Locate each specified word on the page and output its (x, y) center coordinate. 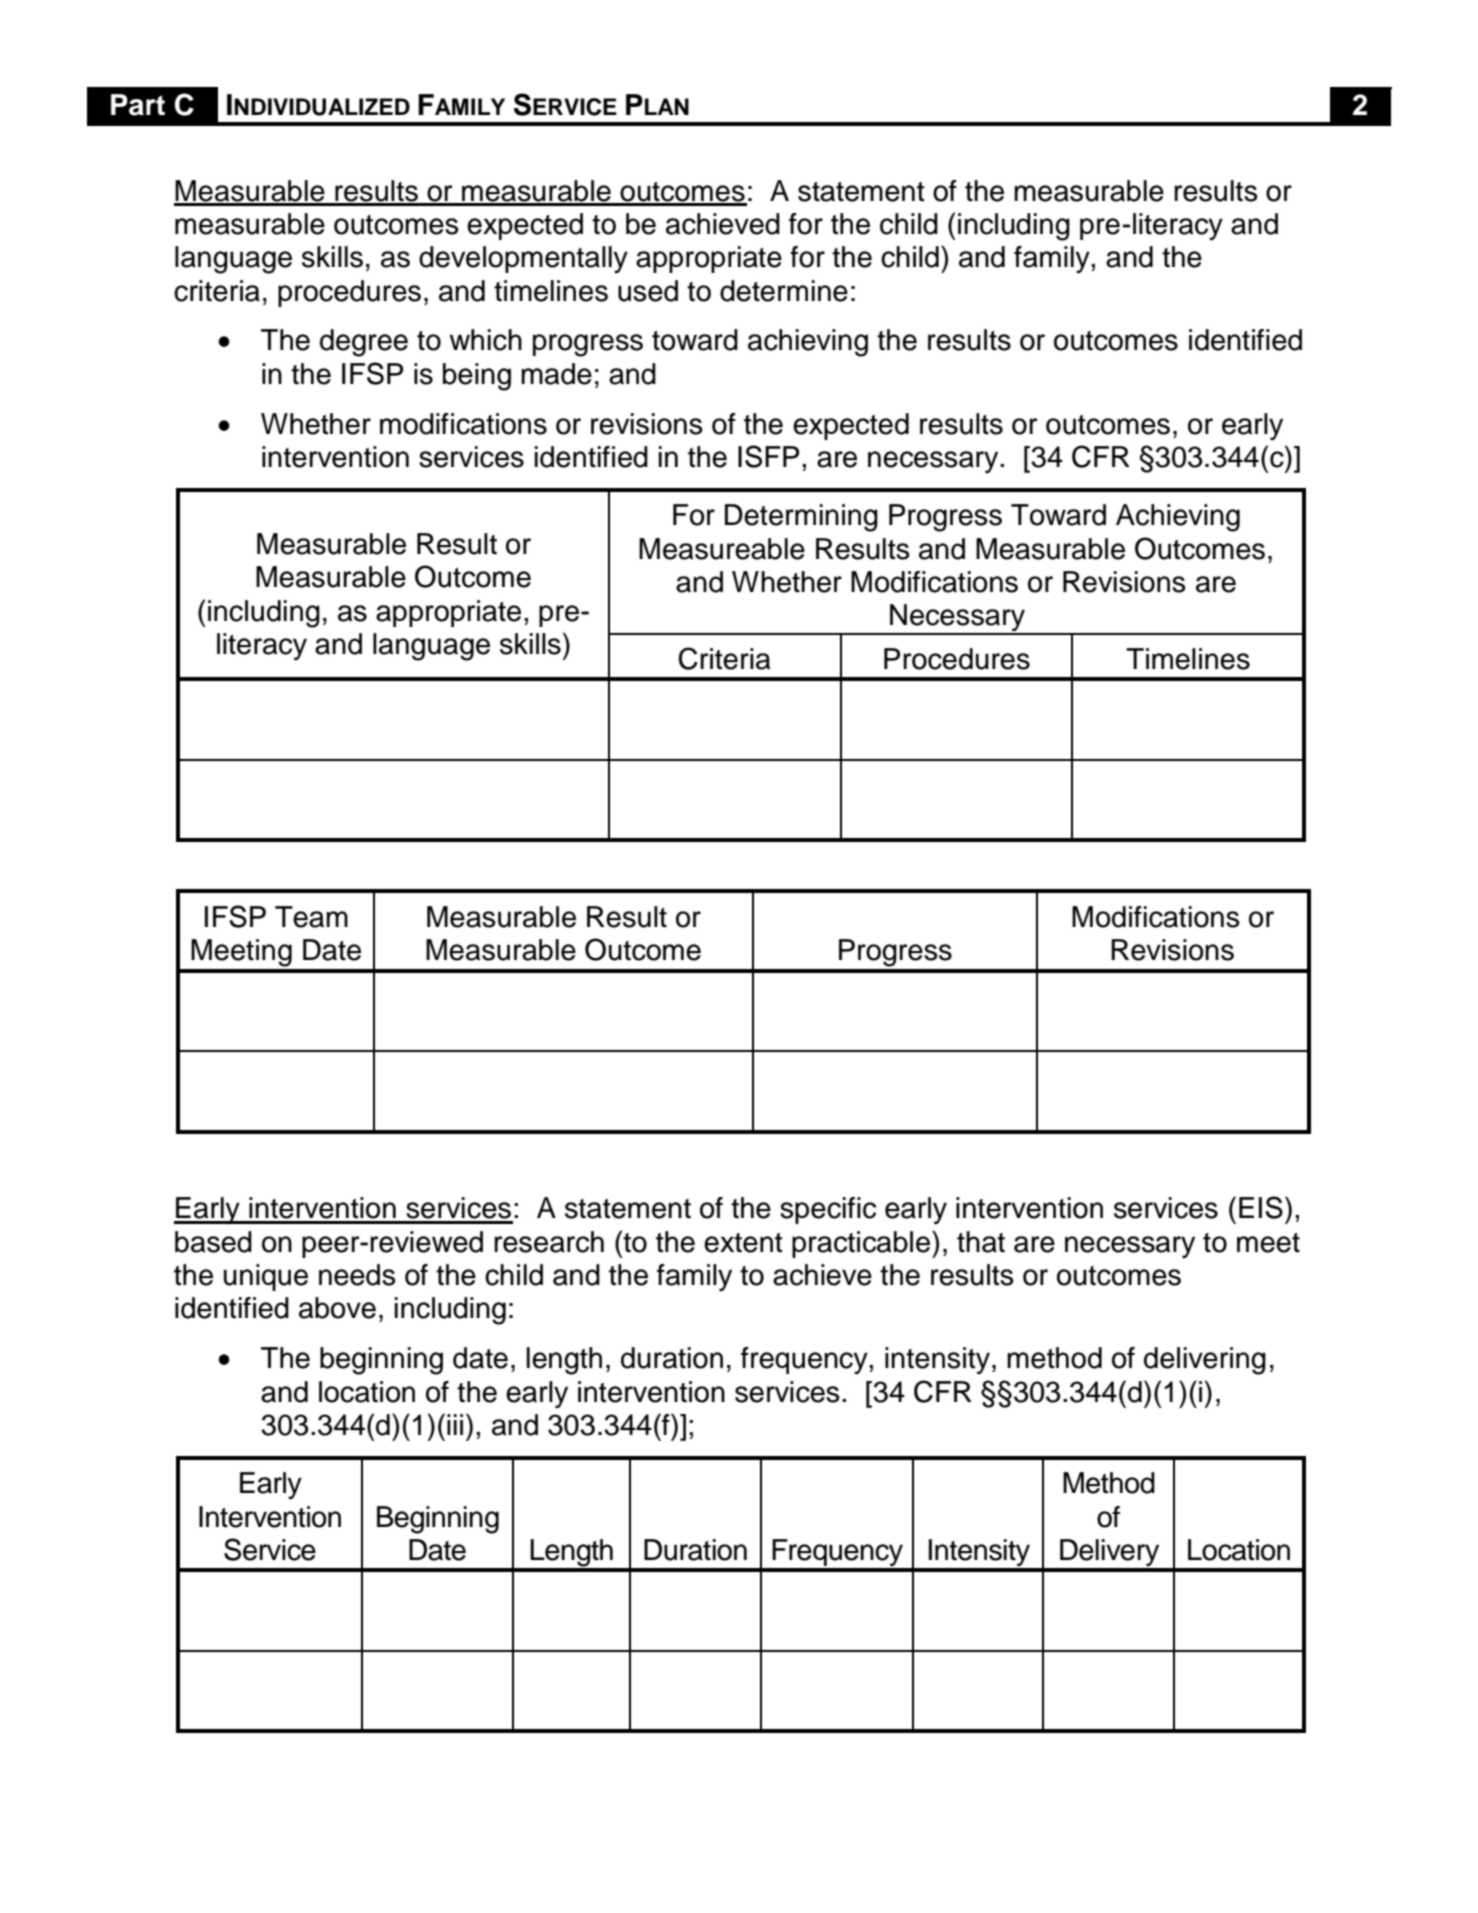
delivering (1205, 1361)
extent (743, 1243)
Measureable (722, 549)
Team (311, 917)
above (337, 1308)
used (648, 291)
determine (784, 291)
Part (138, 105)
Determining (801, 518)
